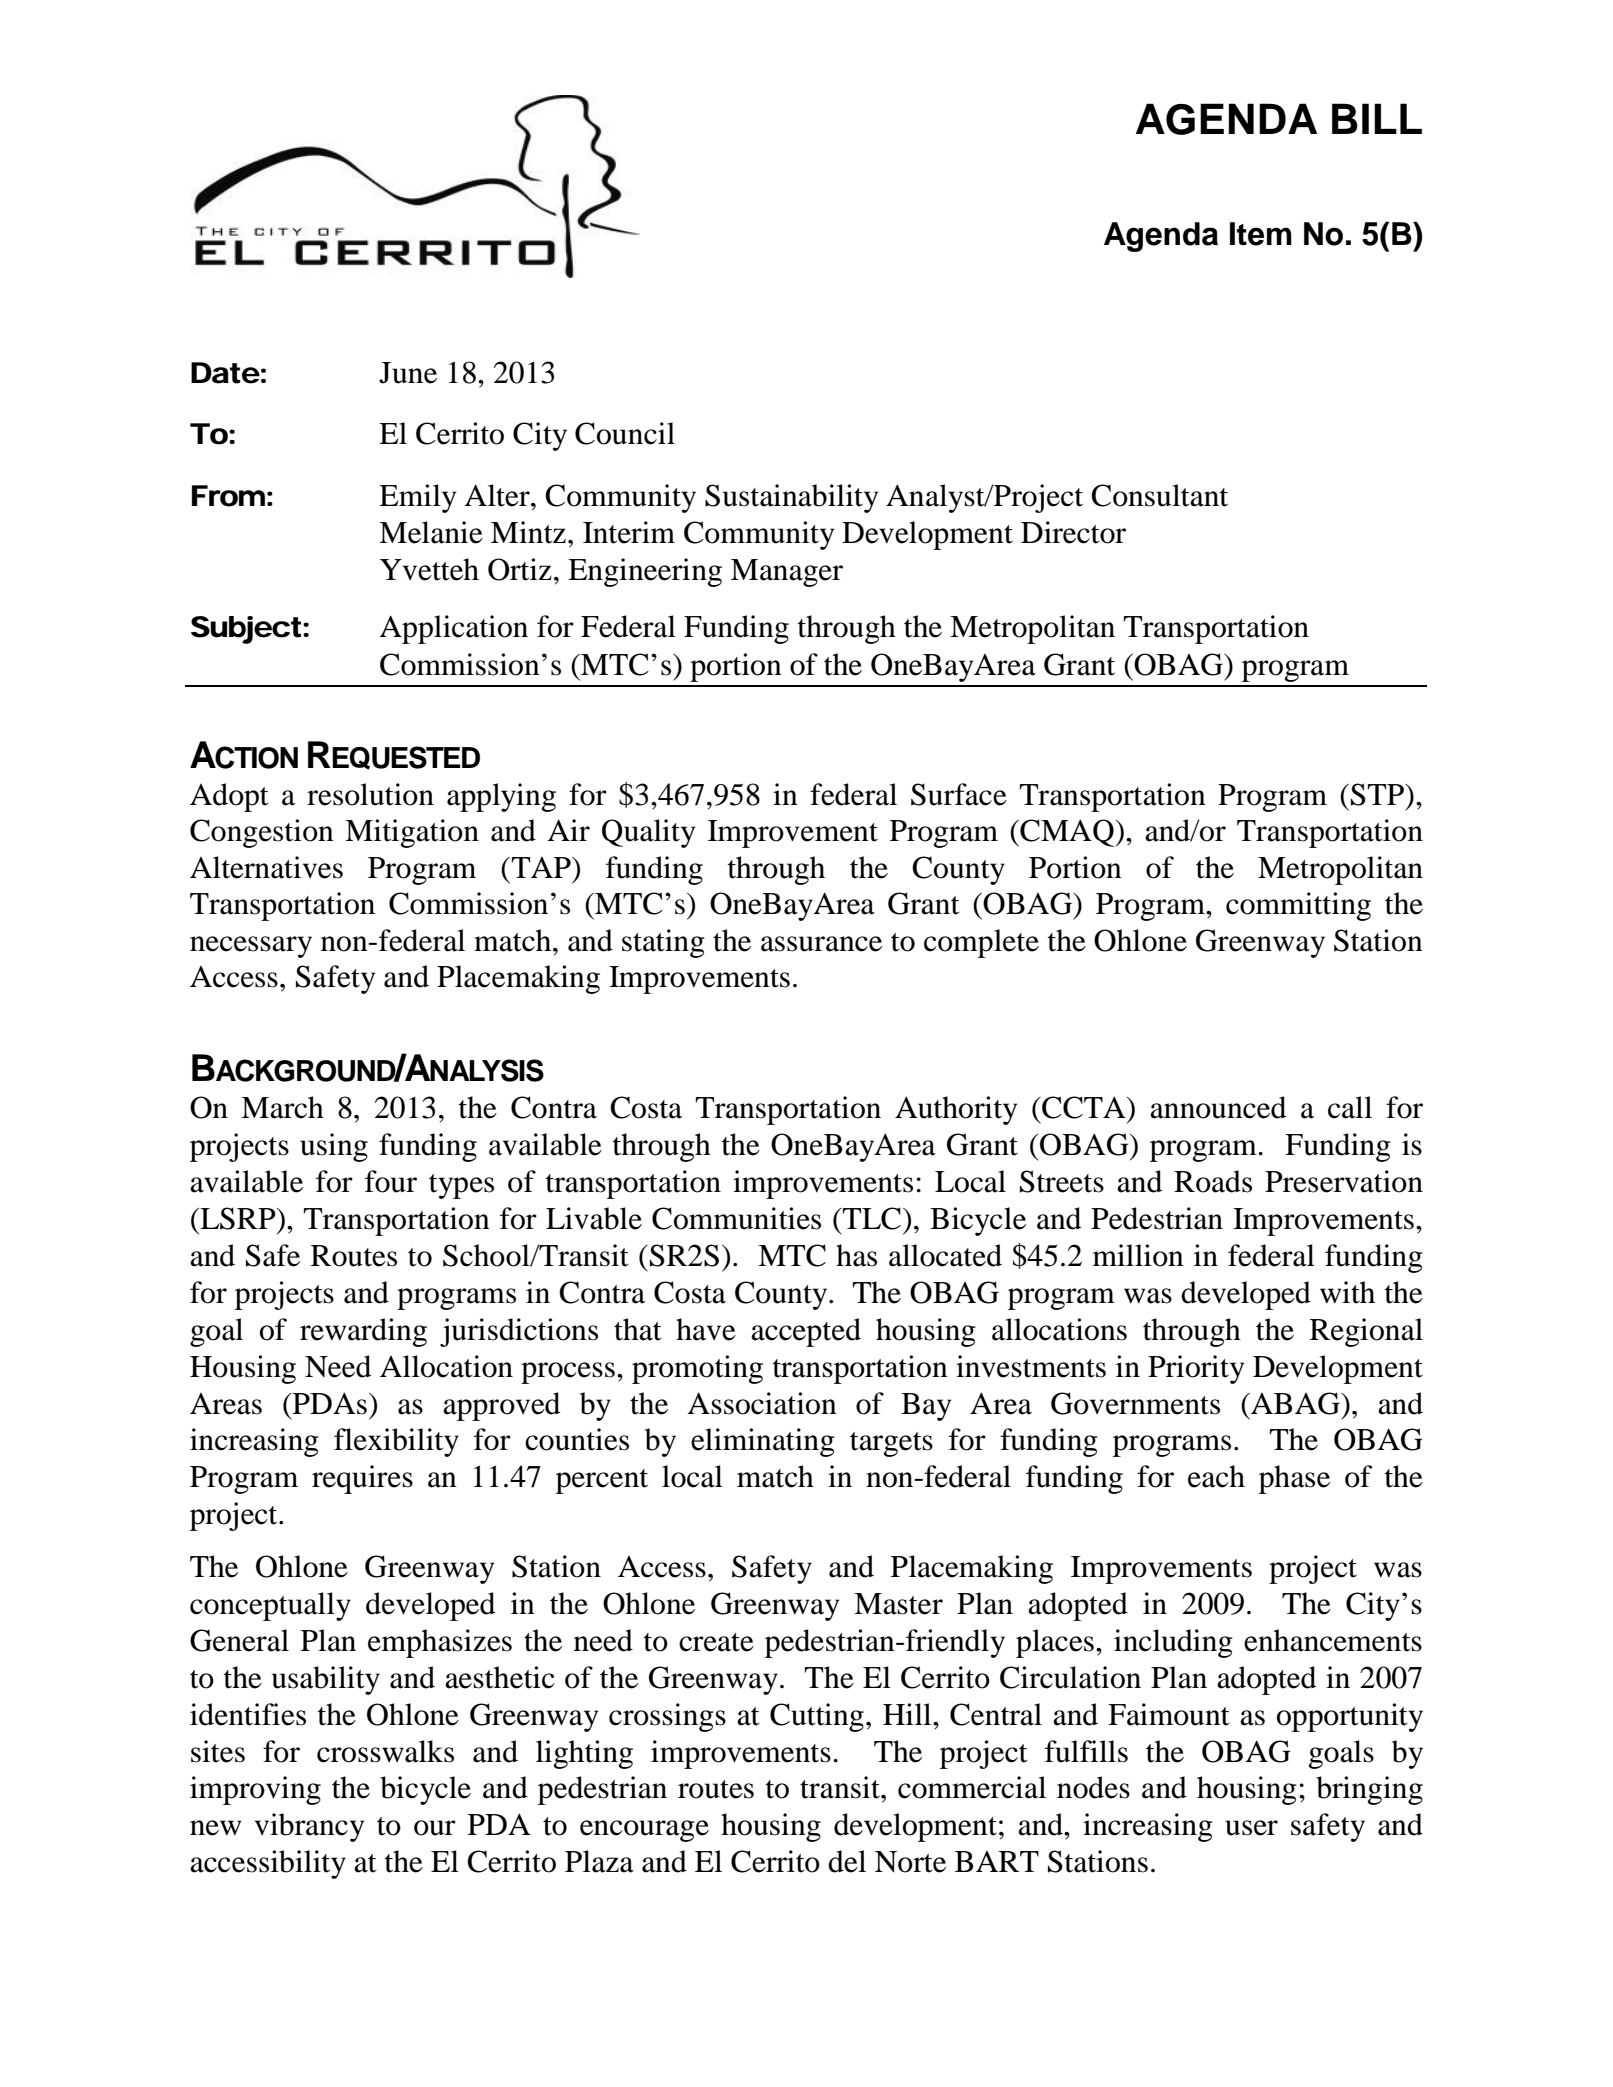 This screenshot has height=2087, width=1613. I want to click on vibrancy, so click(309, 1827).
